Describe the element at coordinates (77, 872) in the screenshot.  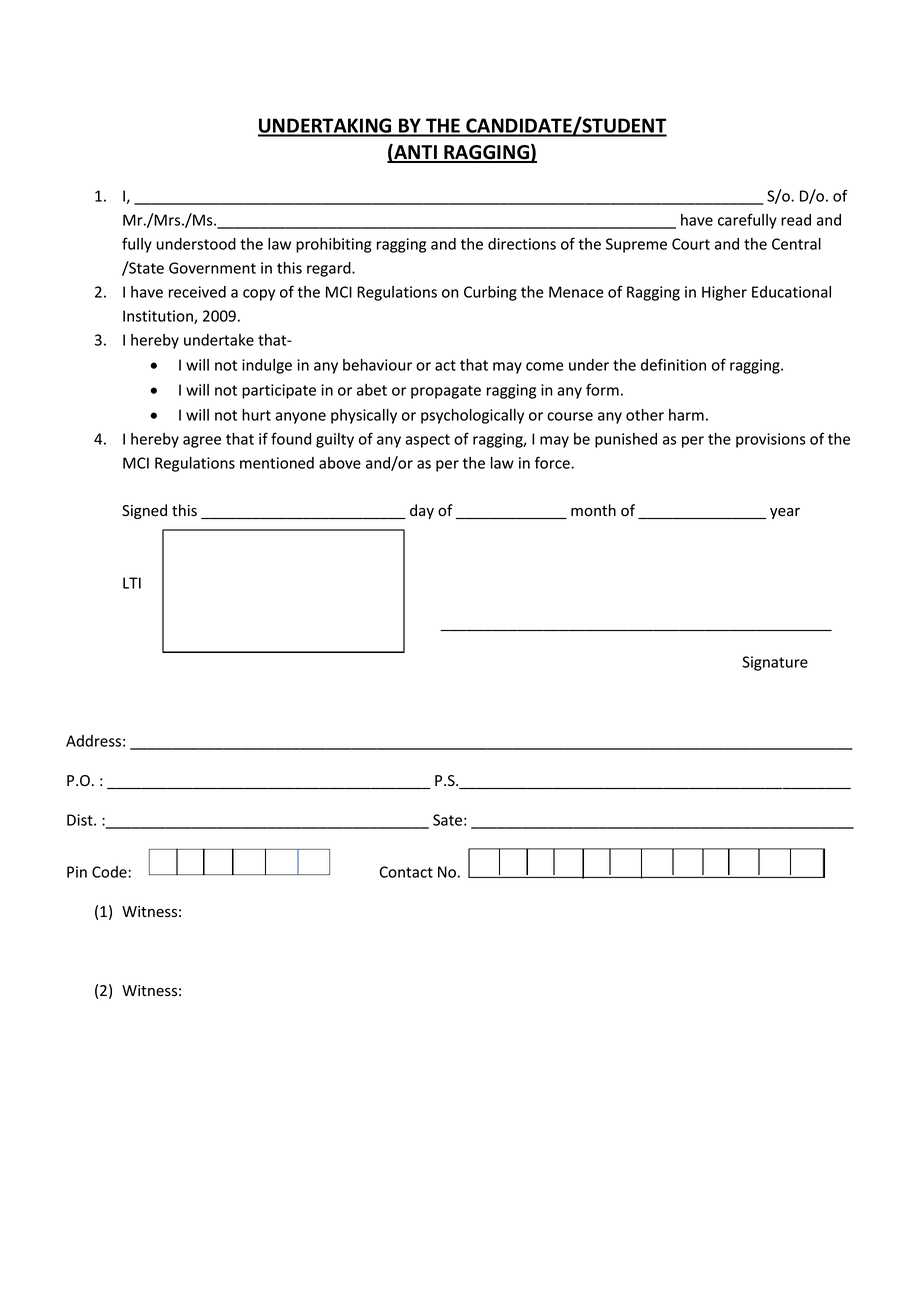
I see `Pin` at that location.
